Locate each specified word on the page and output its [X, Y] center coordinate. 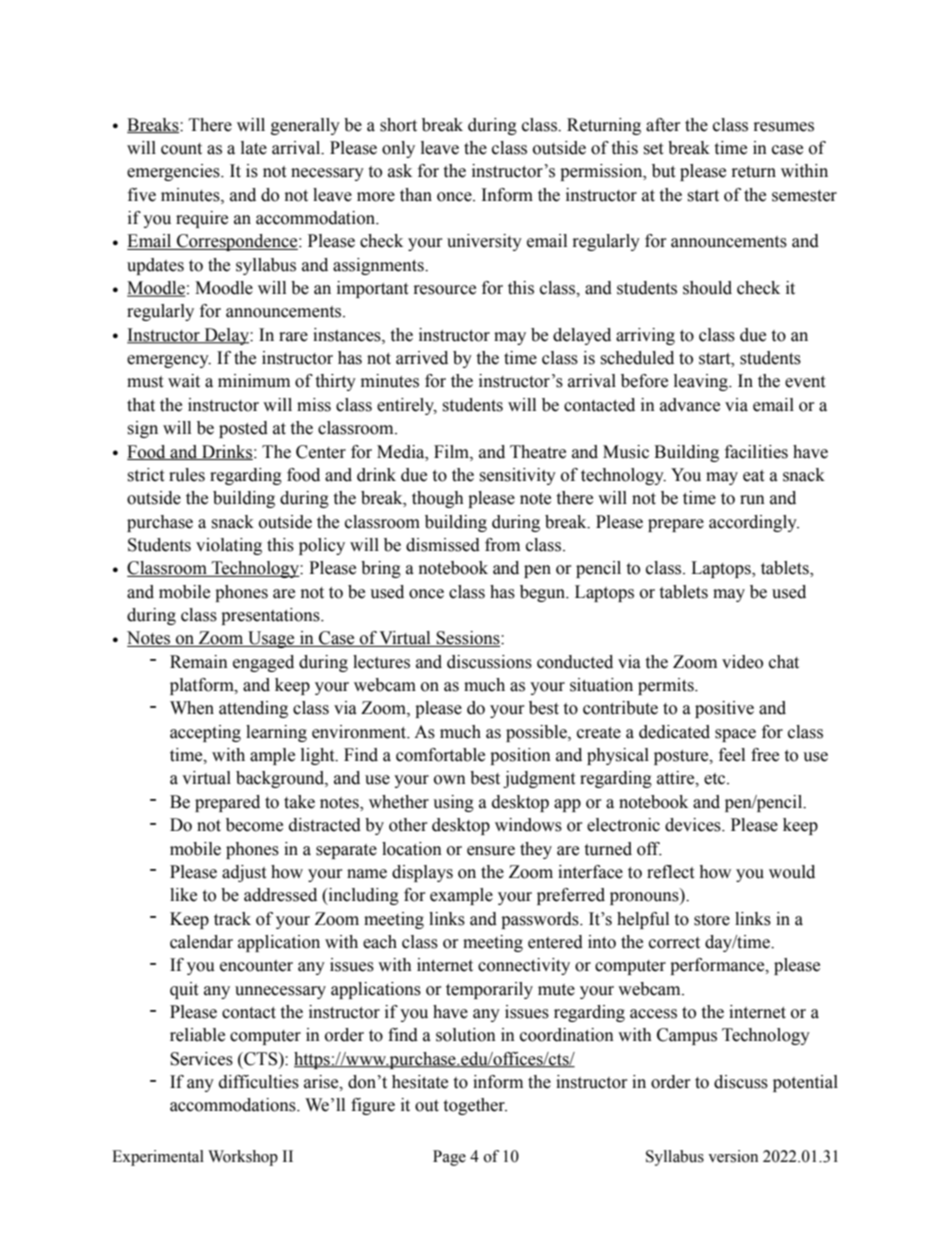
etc [716, 779]
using [453, 803]
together [475, 1106]
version [733, 1156]
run [752, 500]
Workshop [243, 1158]
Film [452, 452]
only [398, 149]
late [254, 148]
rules [187, 475]
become [254, 825]
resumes [784, 127]
